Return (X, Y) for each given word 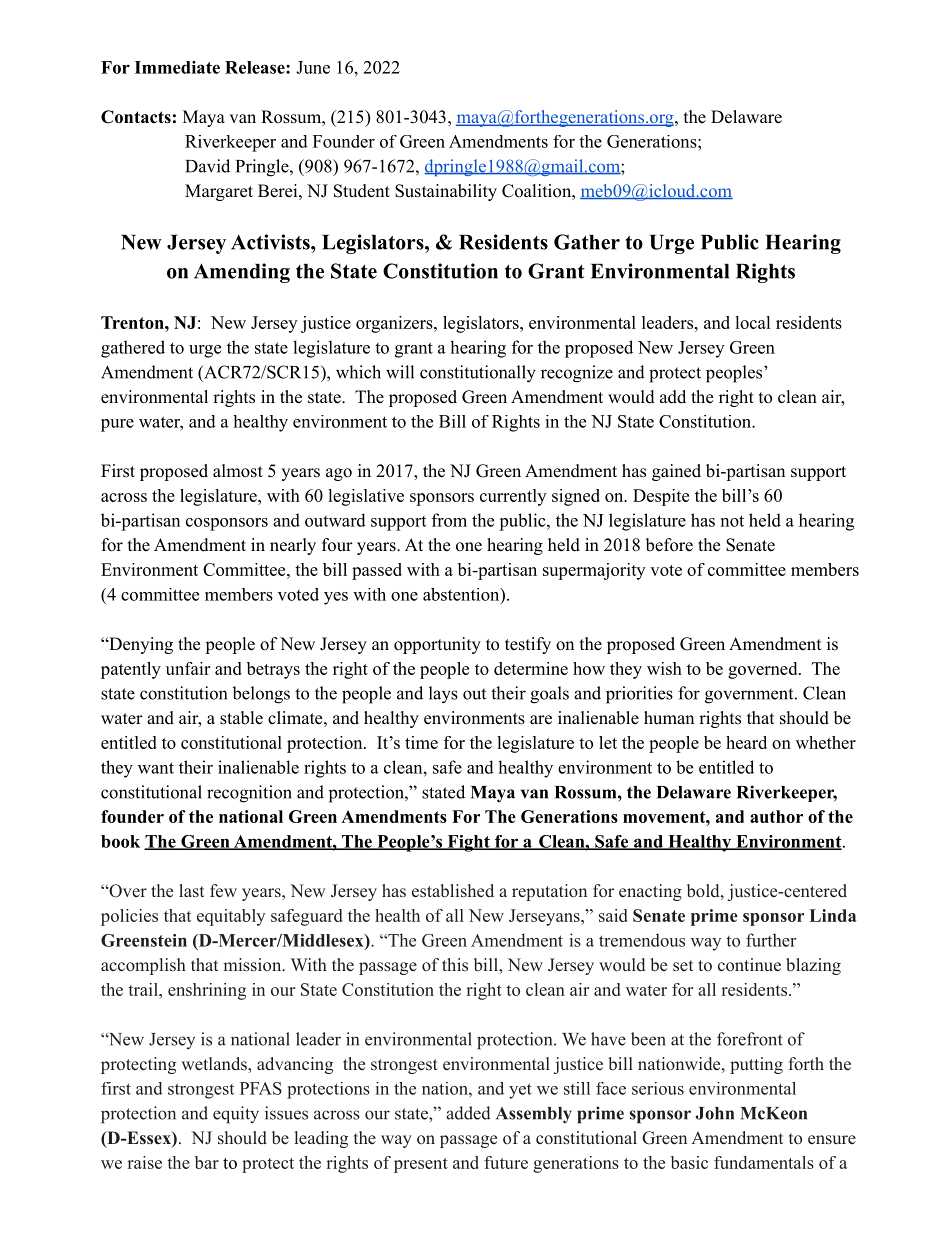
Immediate (177, 67)
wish (664, 668)
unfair (188, 668)
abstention (462, 594)
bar (207, 1162)
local (753, 322)
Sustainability (446, 192)
